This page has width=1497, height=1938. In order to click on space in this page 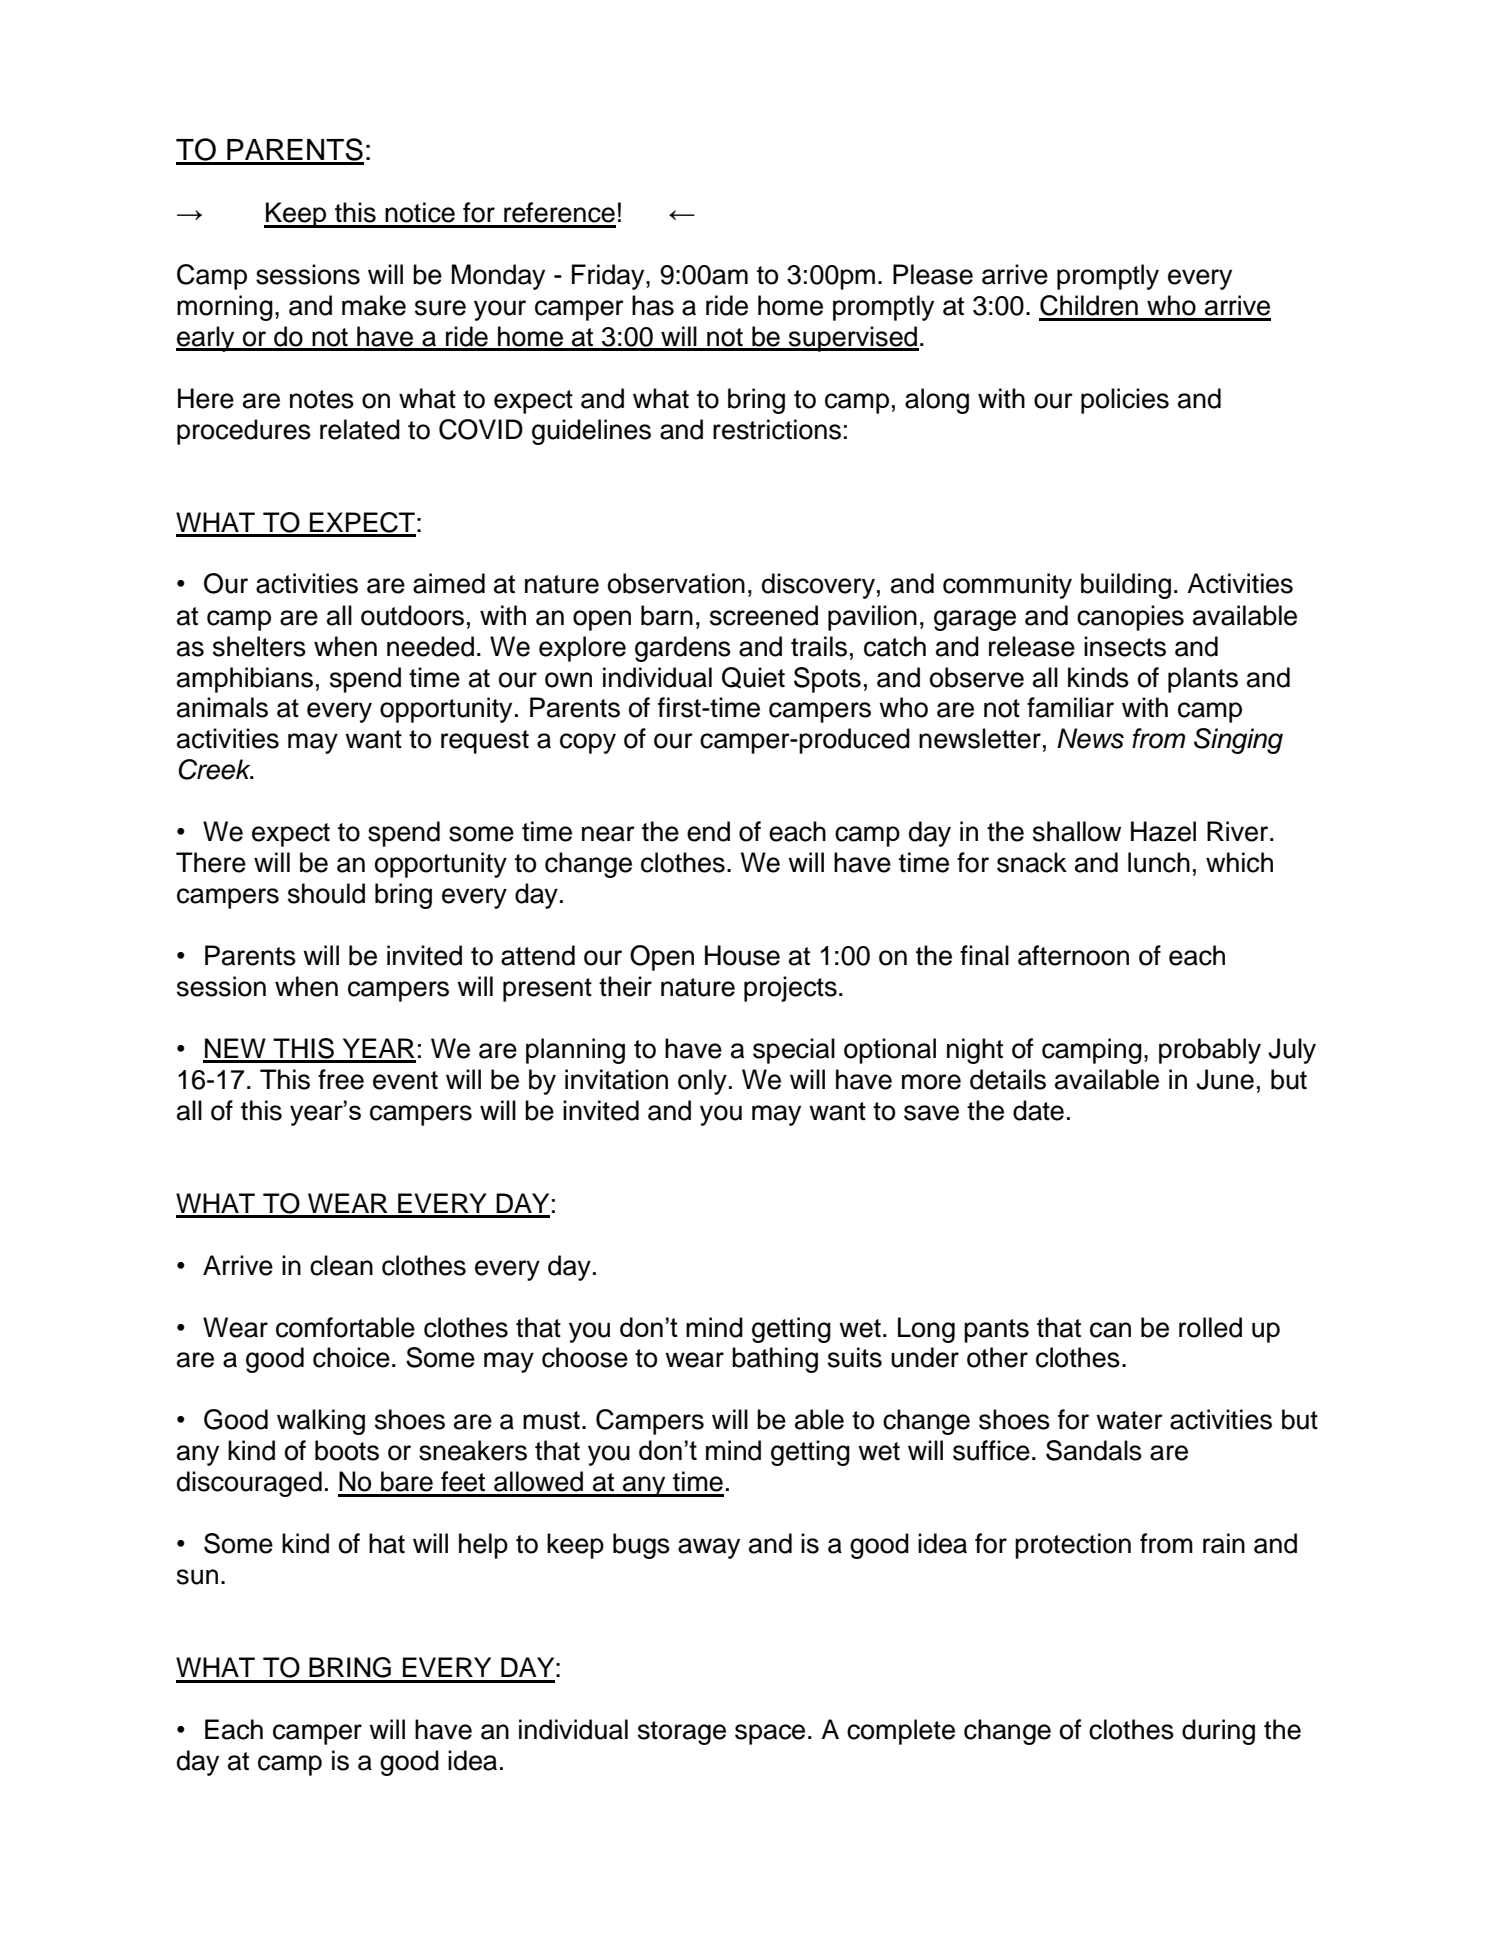, I will do `click(770, 1734)`.
